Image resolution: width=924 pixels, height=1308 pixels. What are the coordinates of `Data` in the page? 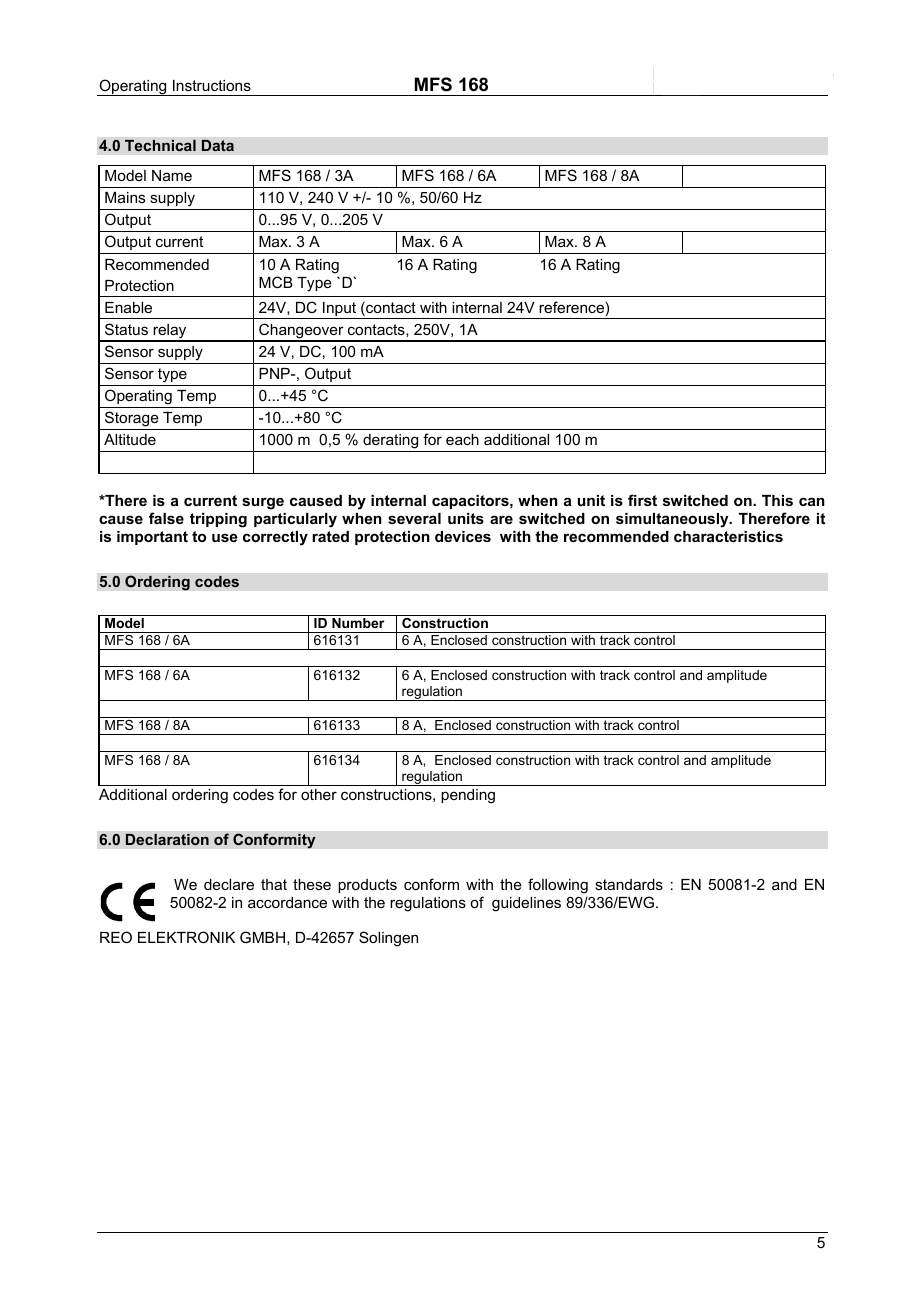 It's located at (218, 145).
